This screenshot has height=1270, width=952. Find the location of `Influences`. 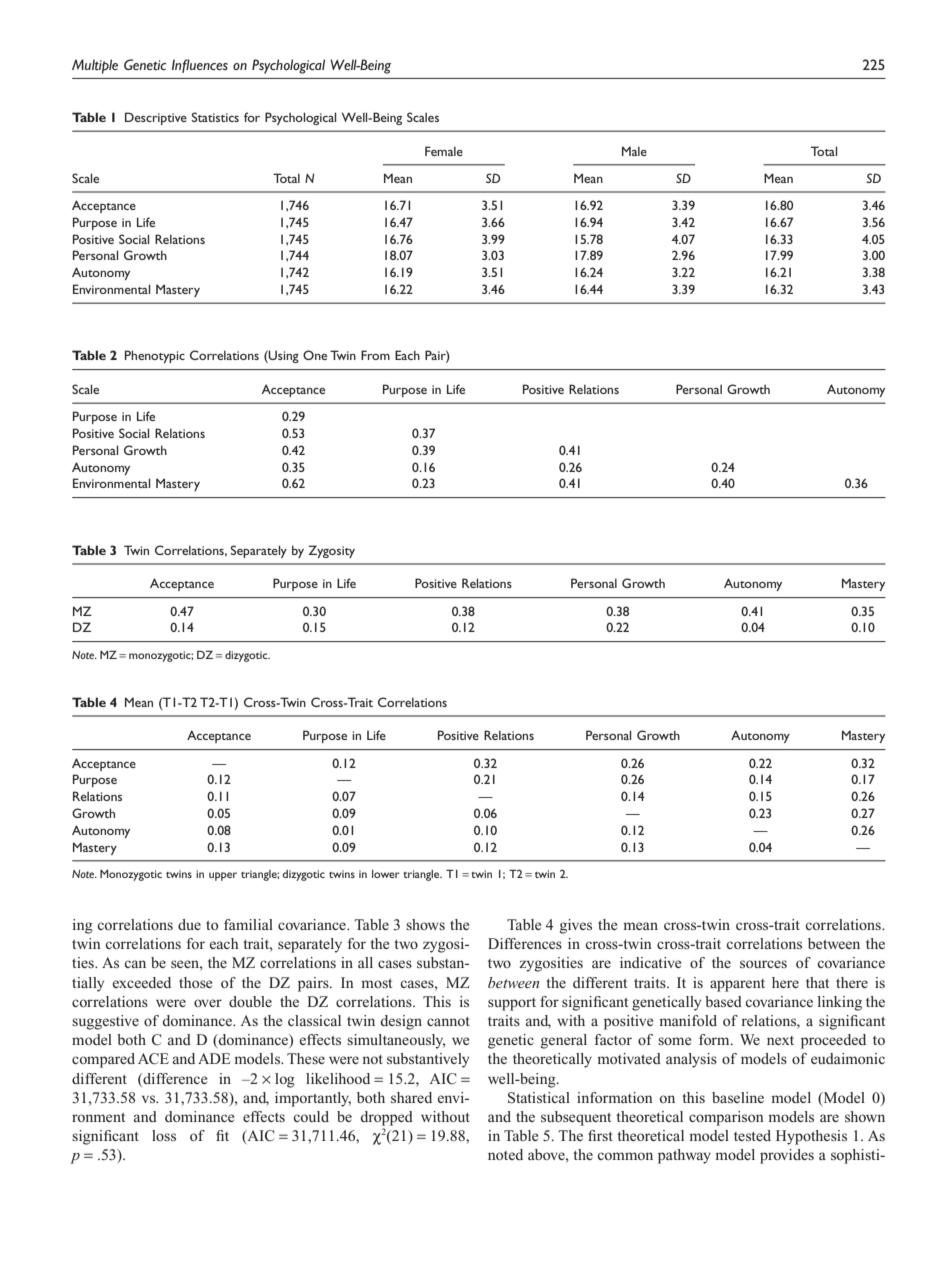

Influences is located at coordinates (200, 66).
